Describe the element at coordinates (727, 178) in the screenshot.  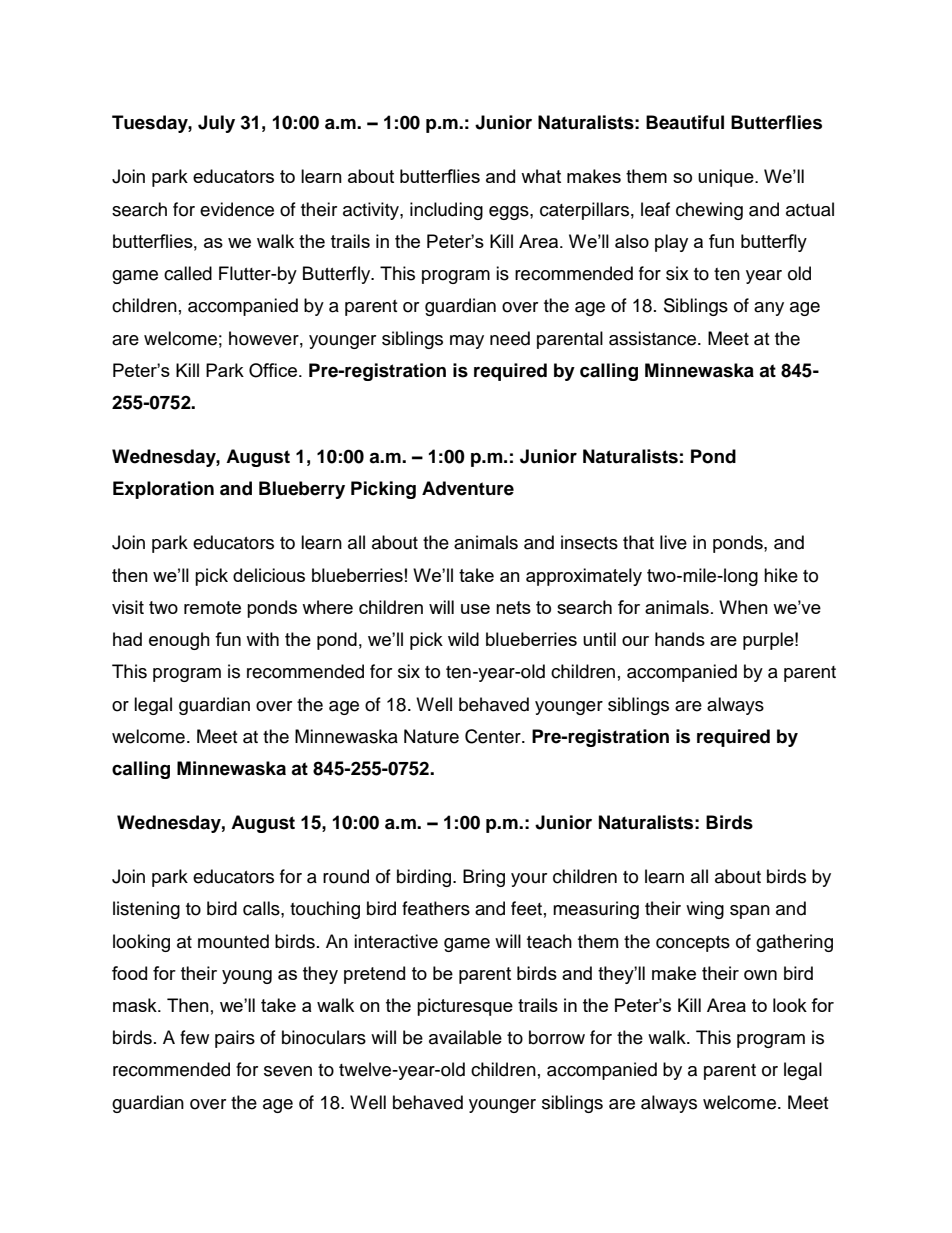
I see `unique` at that location.
